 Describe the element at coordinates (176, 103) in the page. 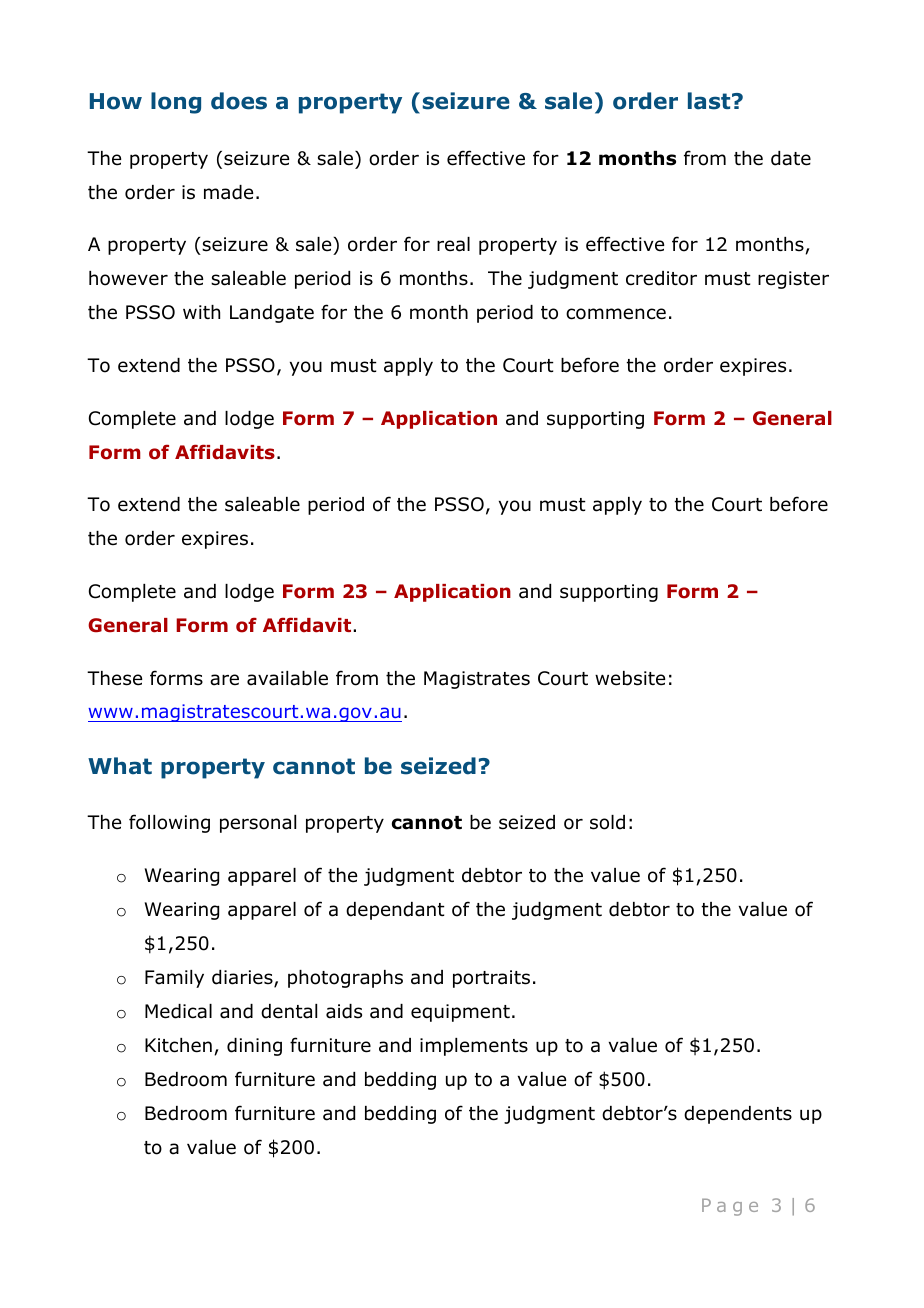

I see `long` at that location.
